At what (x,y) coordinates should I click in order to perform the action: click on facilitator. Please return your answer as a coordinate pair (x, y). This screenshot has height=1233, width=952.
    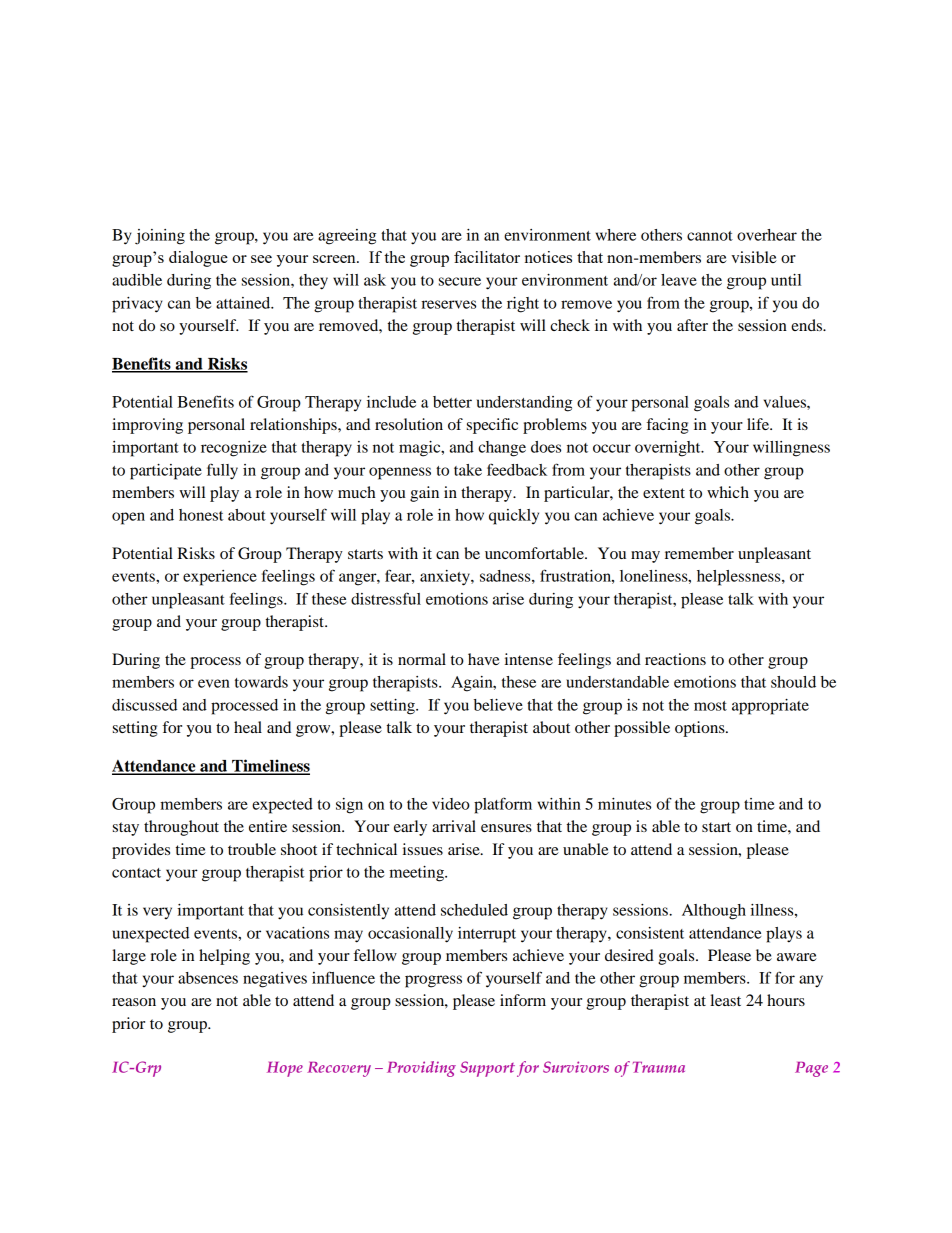
    Looking at the image, I should click on (487, 257).
